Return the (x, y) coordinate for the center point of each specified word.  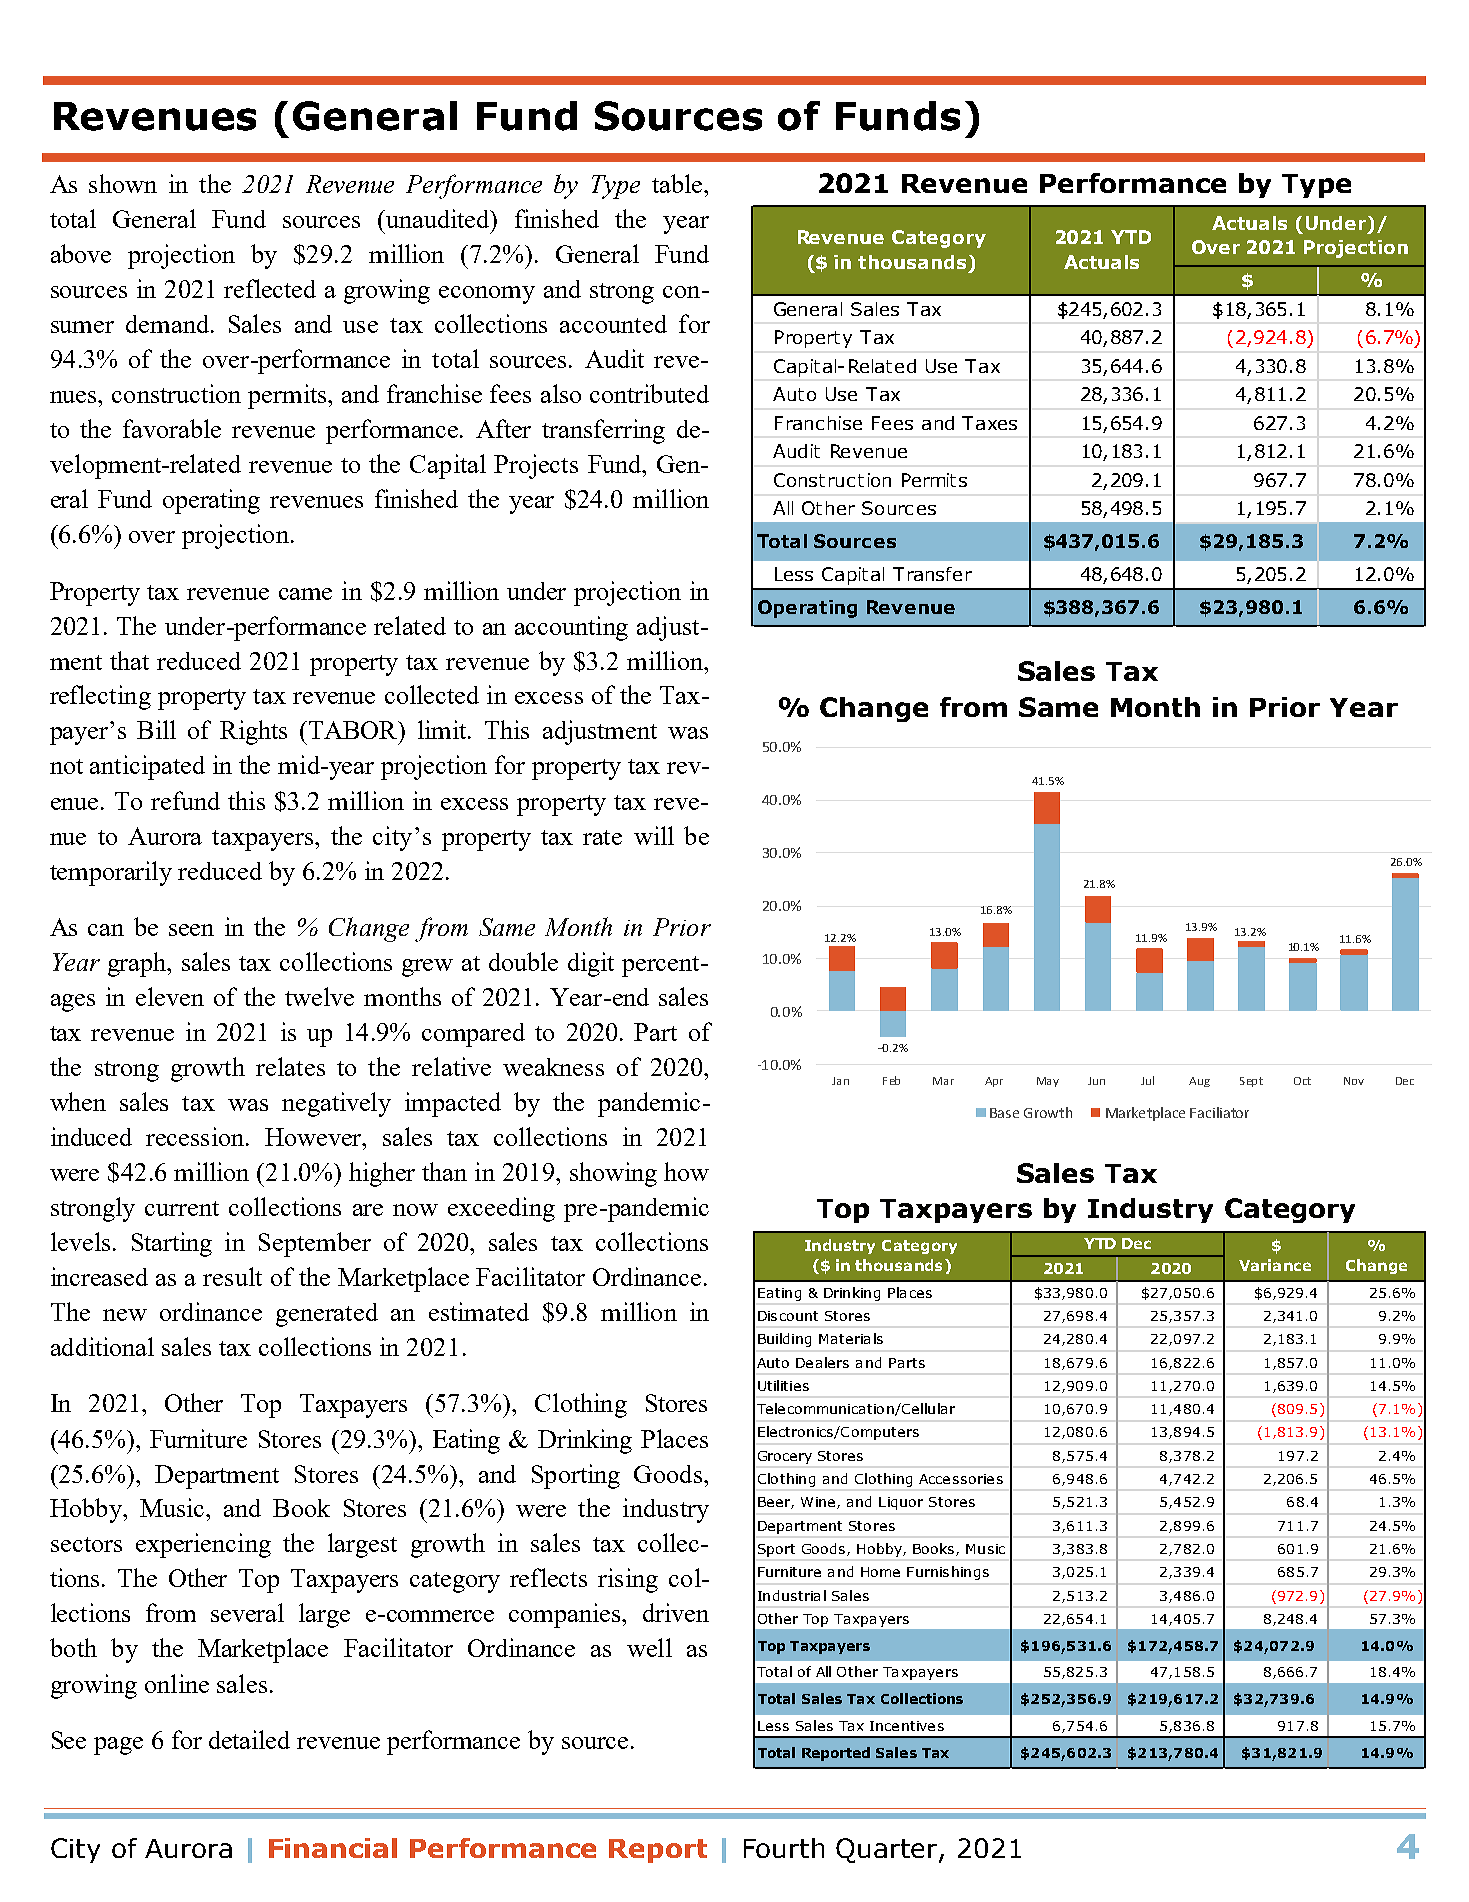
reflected (270, 288)
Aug (1199, 1082)
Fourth (784, 1848)
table (678, 183)
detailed (249, 1739)
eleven (170, 996)
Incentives (907, 1726)
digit (591, 964)
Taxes (989, 423)
